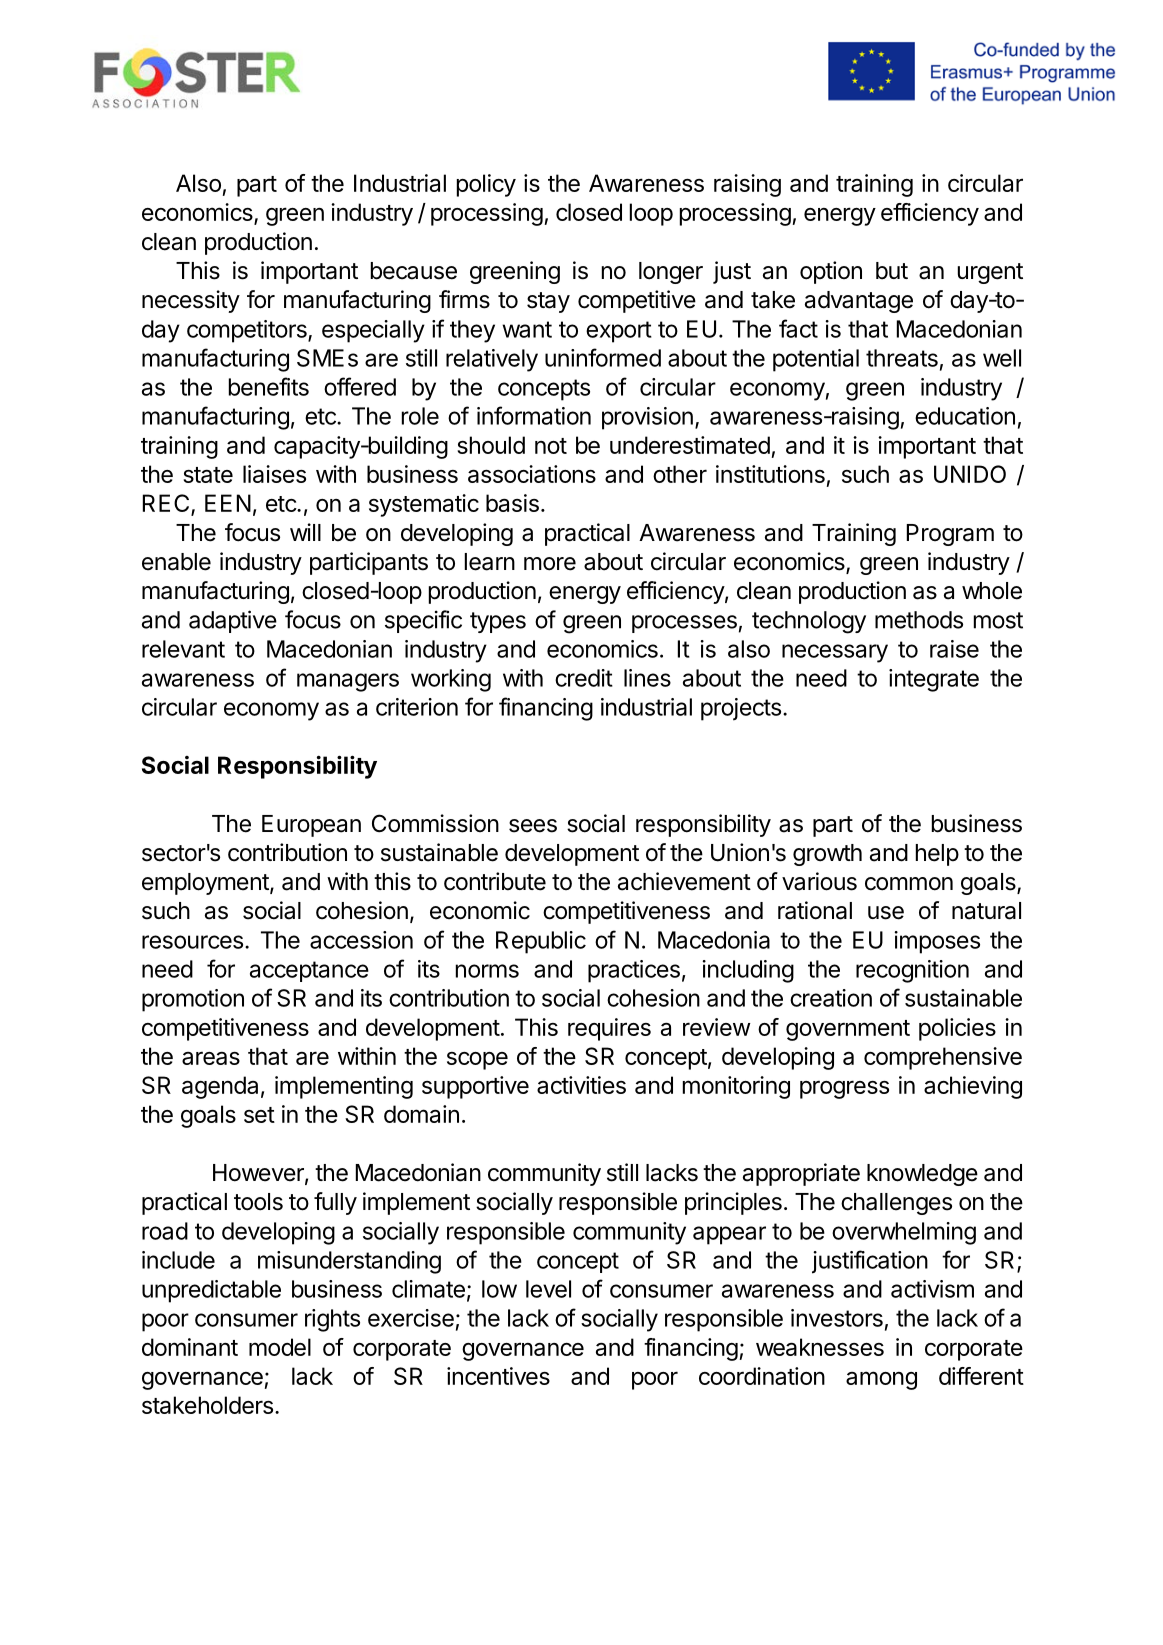  Describe the element at coordinates (233, 621) in the page. I see `adaptive` at that location.
